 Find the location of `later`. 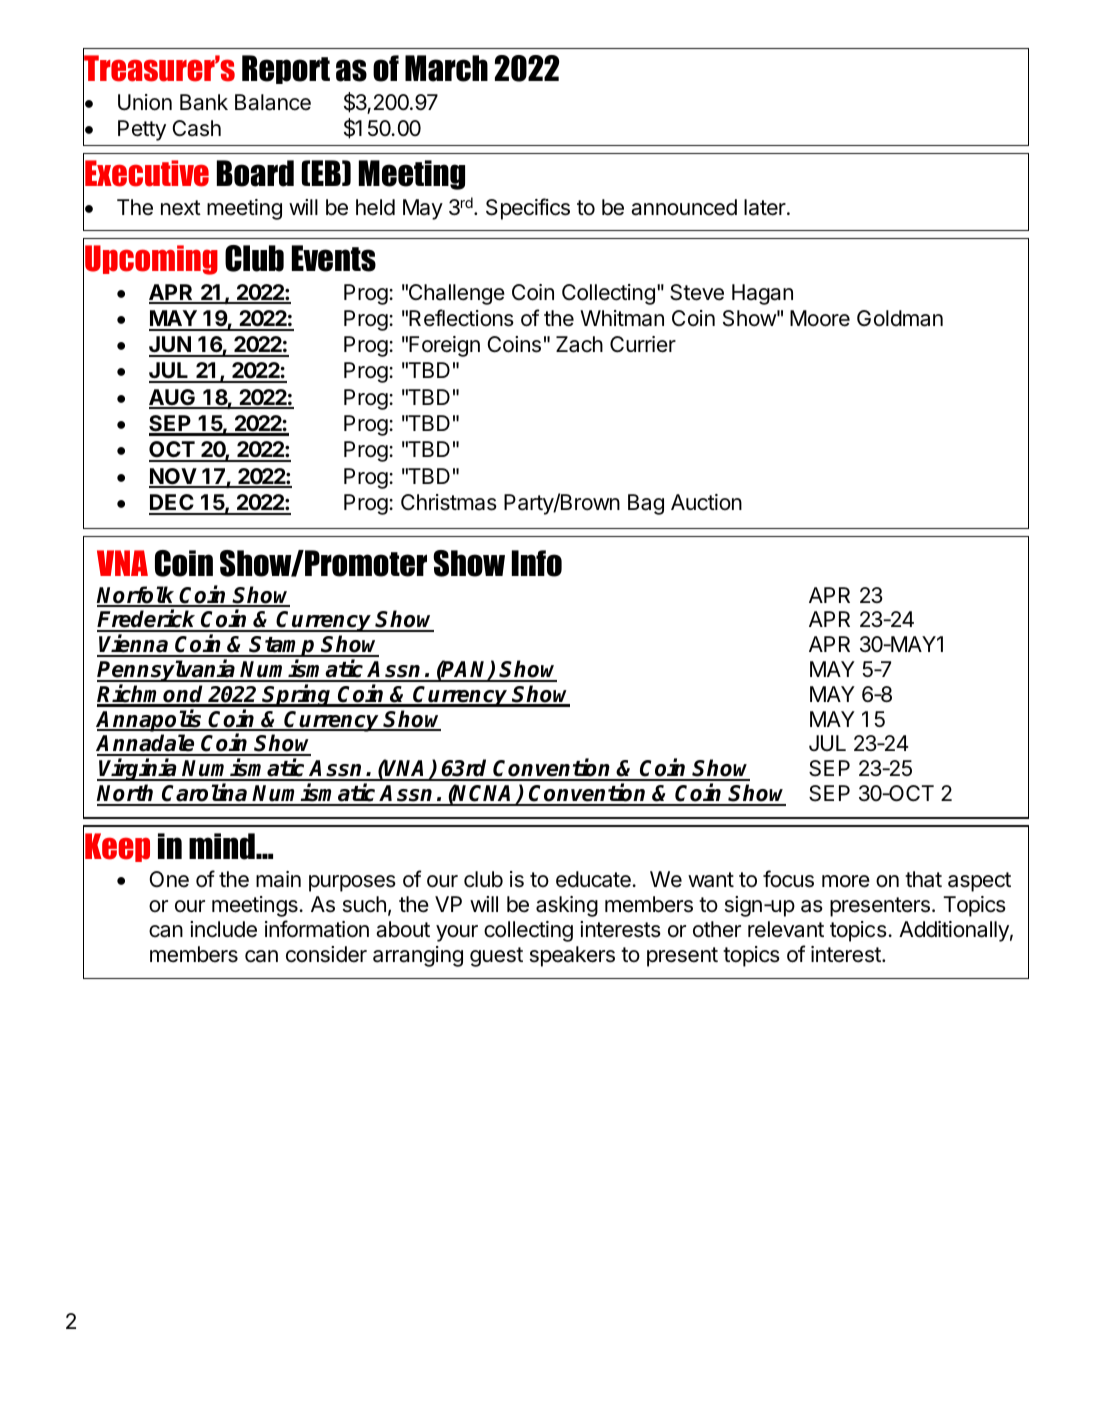

later is located at coordinates (766, 207).
